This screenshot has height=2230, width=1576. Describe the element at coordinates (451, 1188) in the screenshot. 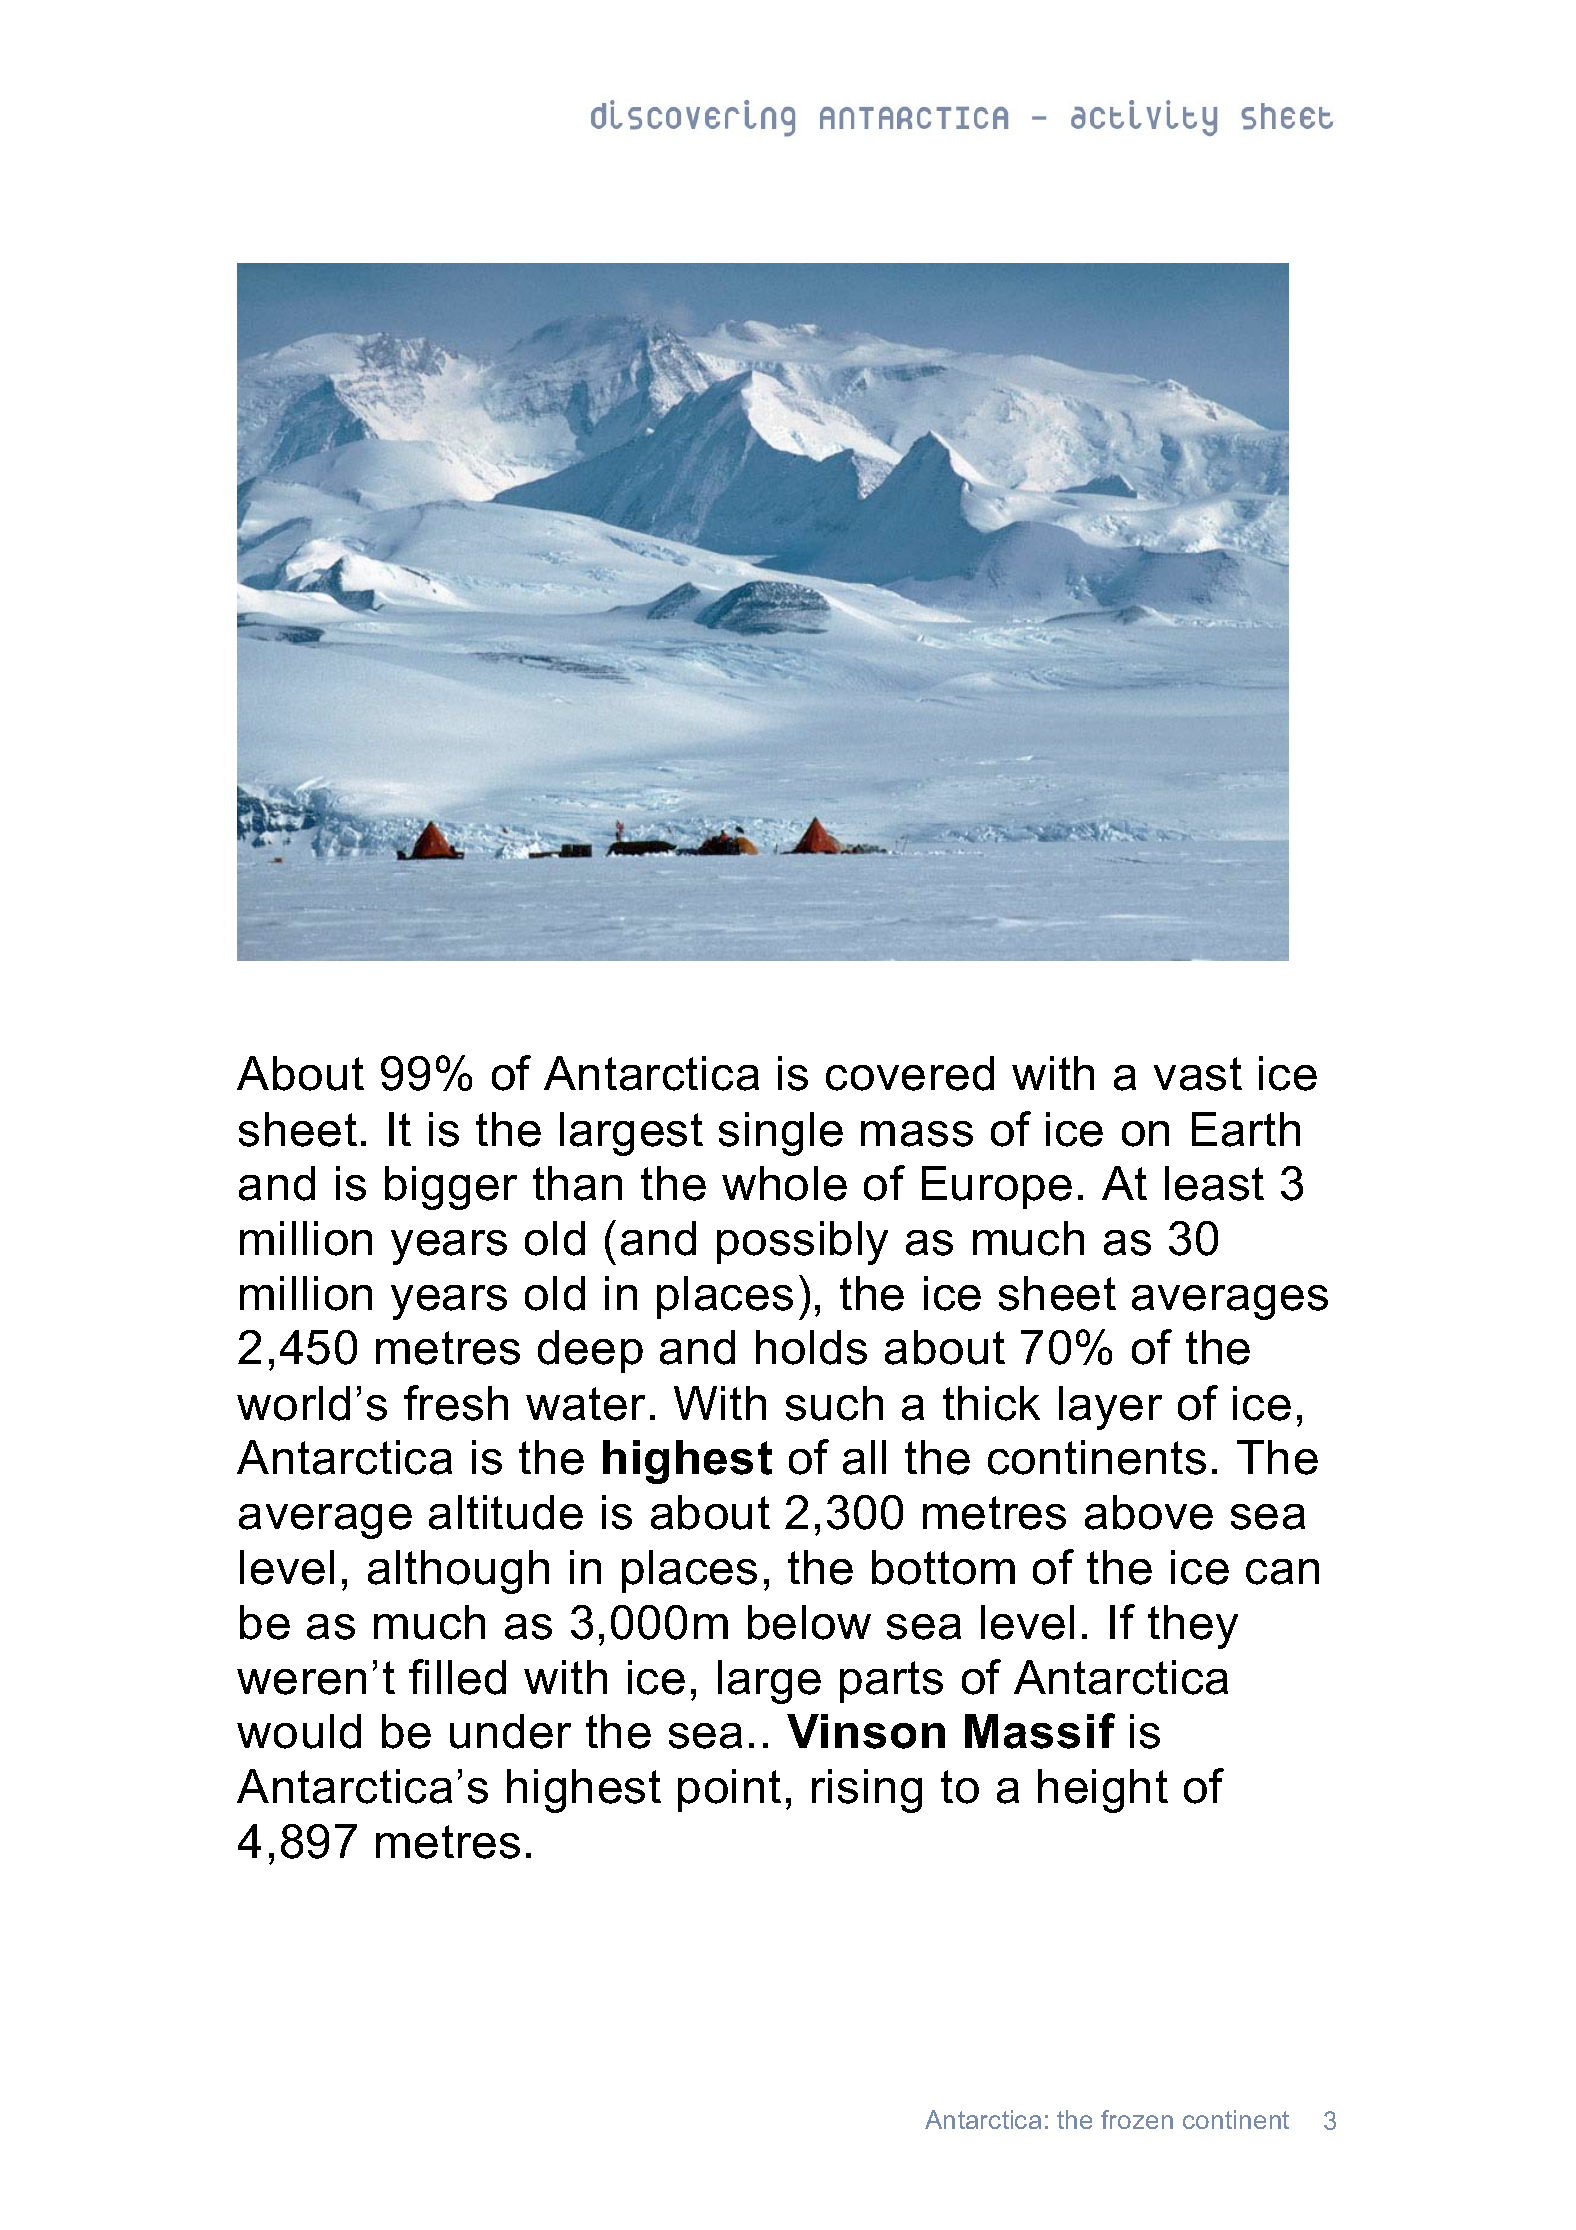

I see `bigger` at that location.
